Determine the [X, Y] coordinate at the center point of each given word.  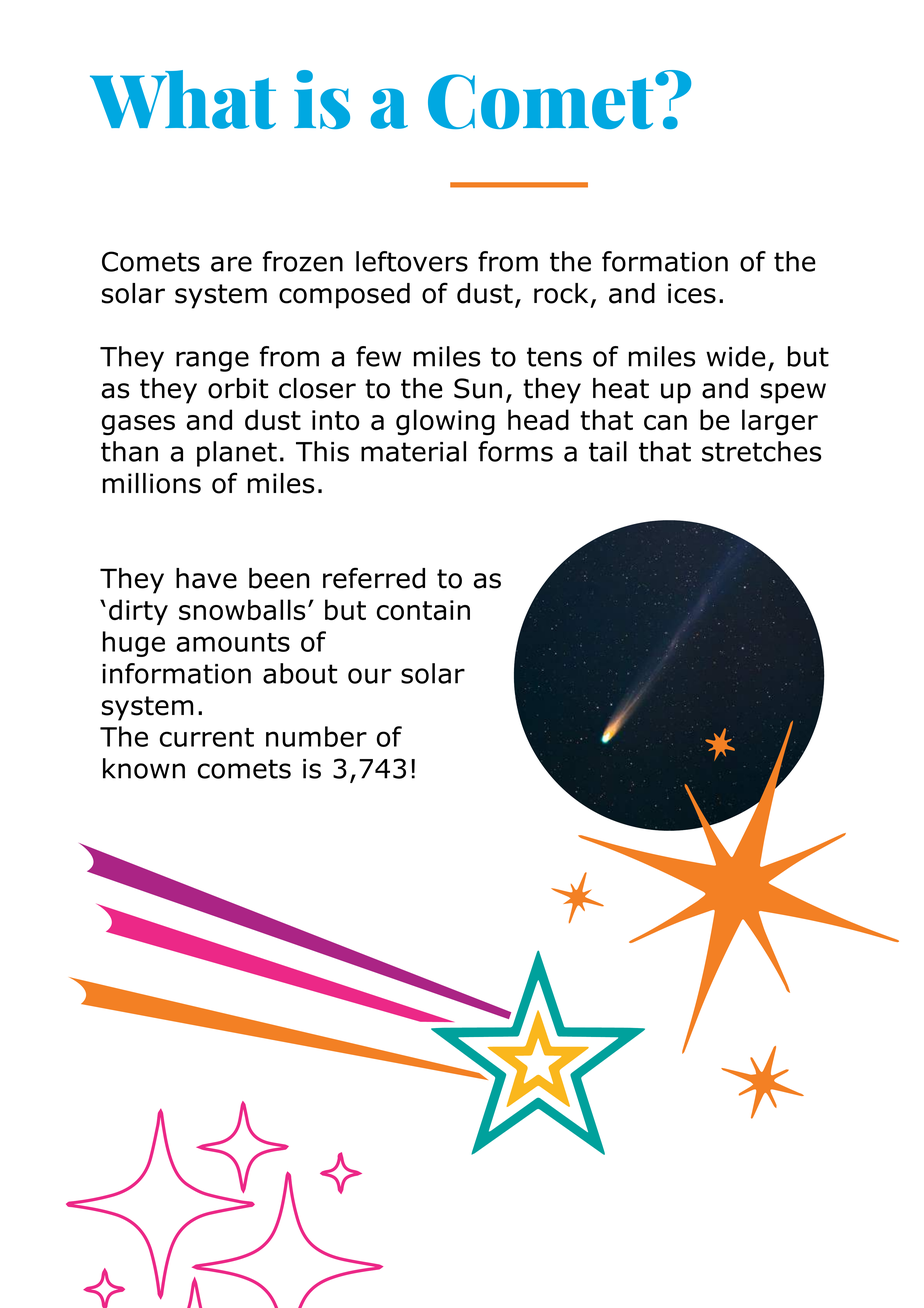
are [231, 264]
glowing [445, 422]
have [206, 578]
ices [692, 293]
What [183, 99]
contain [423, 610]
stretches [761, 451]
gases [138, 425]
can [665, 422]
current [207, 737]
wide [736, 356]
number [316, 736]
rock [561, 293]
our [369, 676]
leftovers [412, 261]
